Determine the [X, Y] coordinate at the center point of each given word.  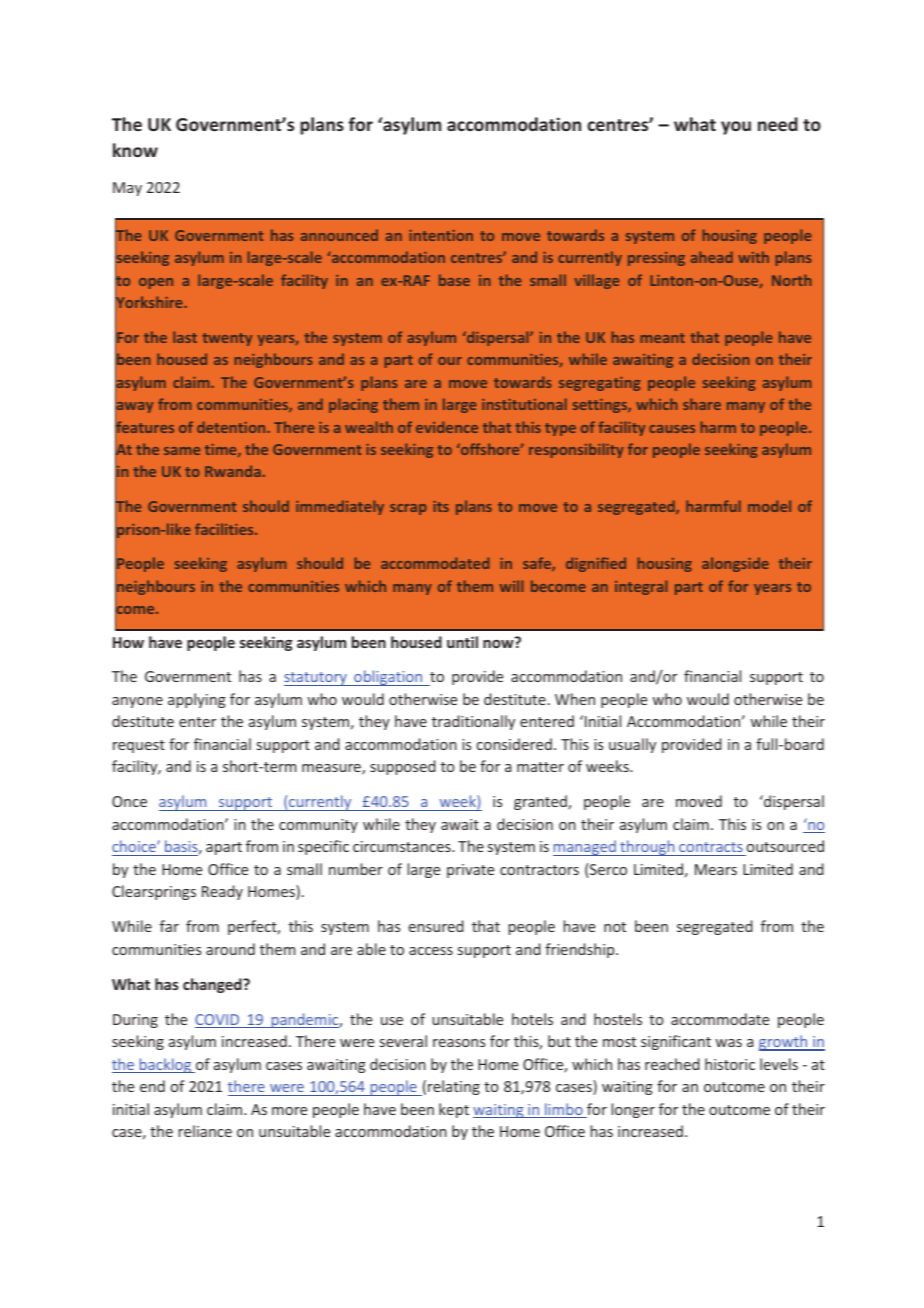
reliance [205, 1131]
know [135, 150]
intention [441, 235]
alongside [735, 564]
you [736, 128]
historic [730, 1064]
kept [454, 1110]
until [462, 642]
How [128, 642]
